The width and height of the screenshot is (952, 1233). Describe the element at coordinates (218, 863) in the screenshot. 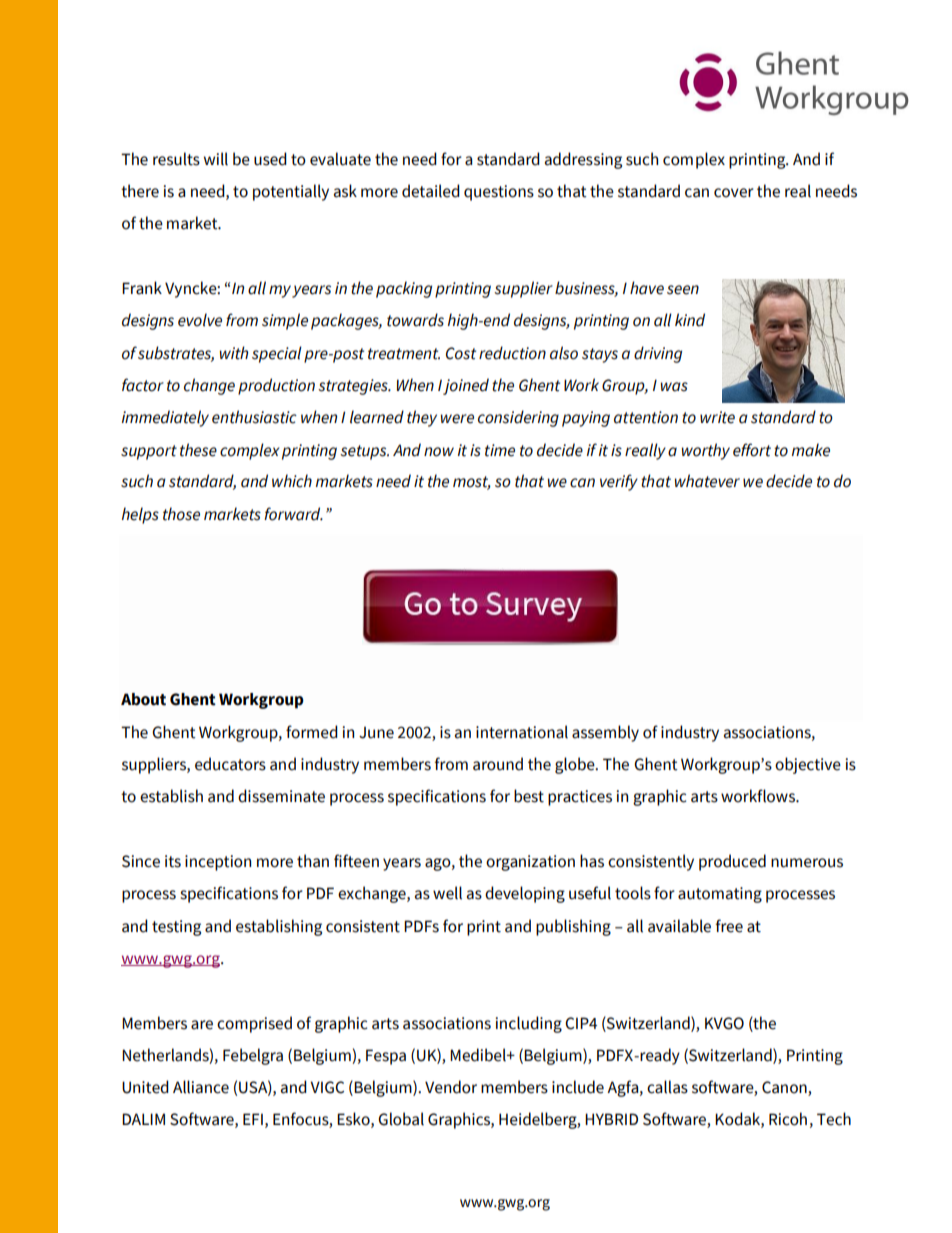

I see `inception` at that location.
